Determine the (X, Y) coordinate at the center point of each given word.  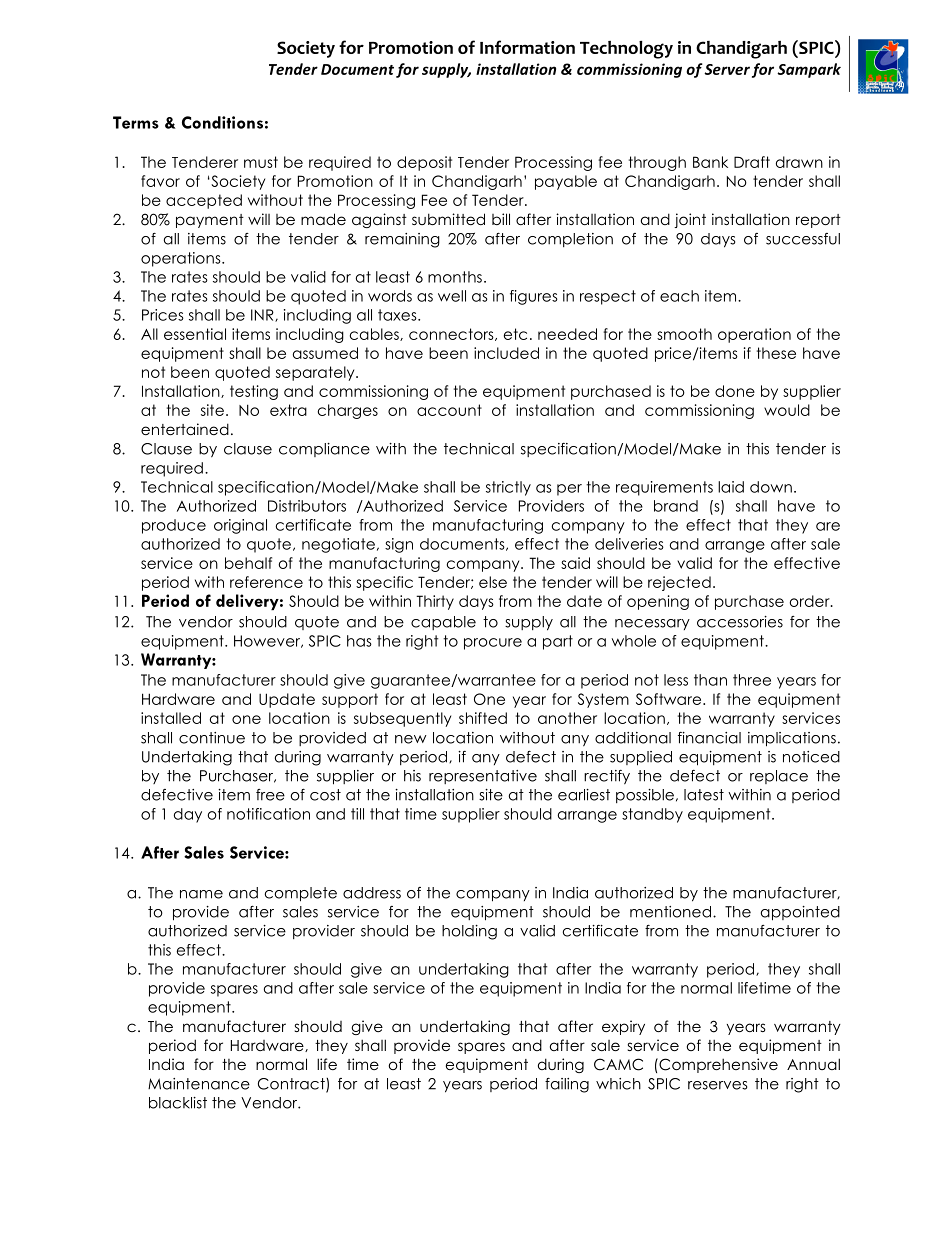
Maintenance (199, 1084)
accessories (740, 622)
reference (266, 582)
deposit (424, 163)
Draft (752, 162)
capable (443, 623)
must (261, 162)
